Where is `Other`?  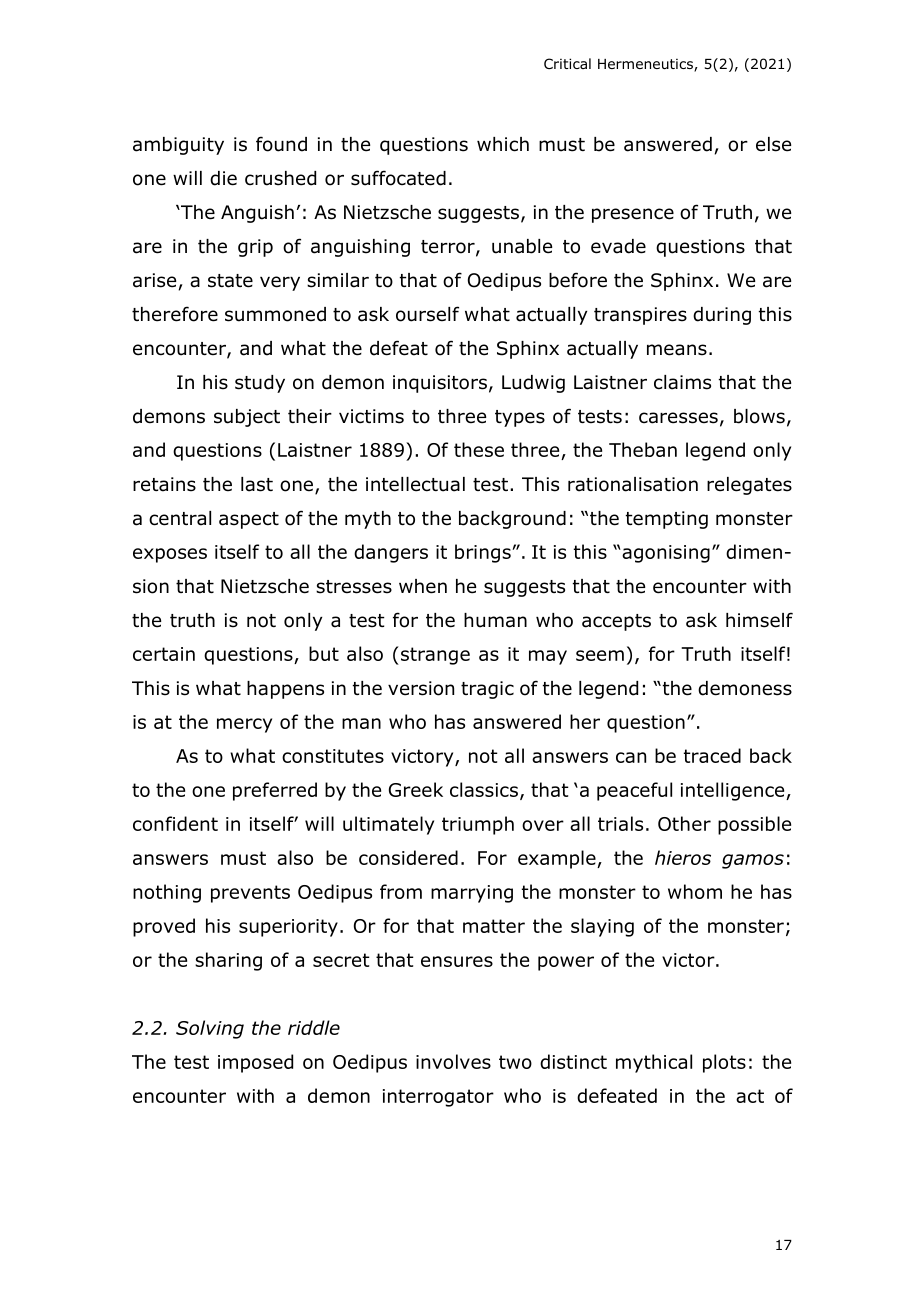 Other is located at coordinates (684, 823).
